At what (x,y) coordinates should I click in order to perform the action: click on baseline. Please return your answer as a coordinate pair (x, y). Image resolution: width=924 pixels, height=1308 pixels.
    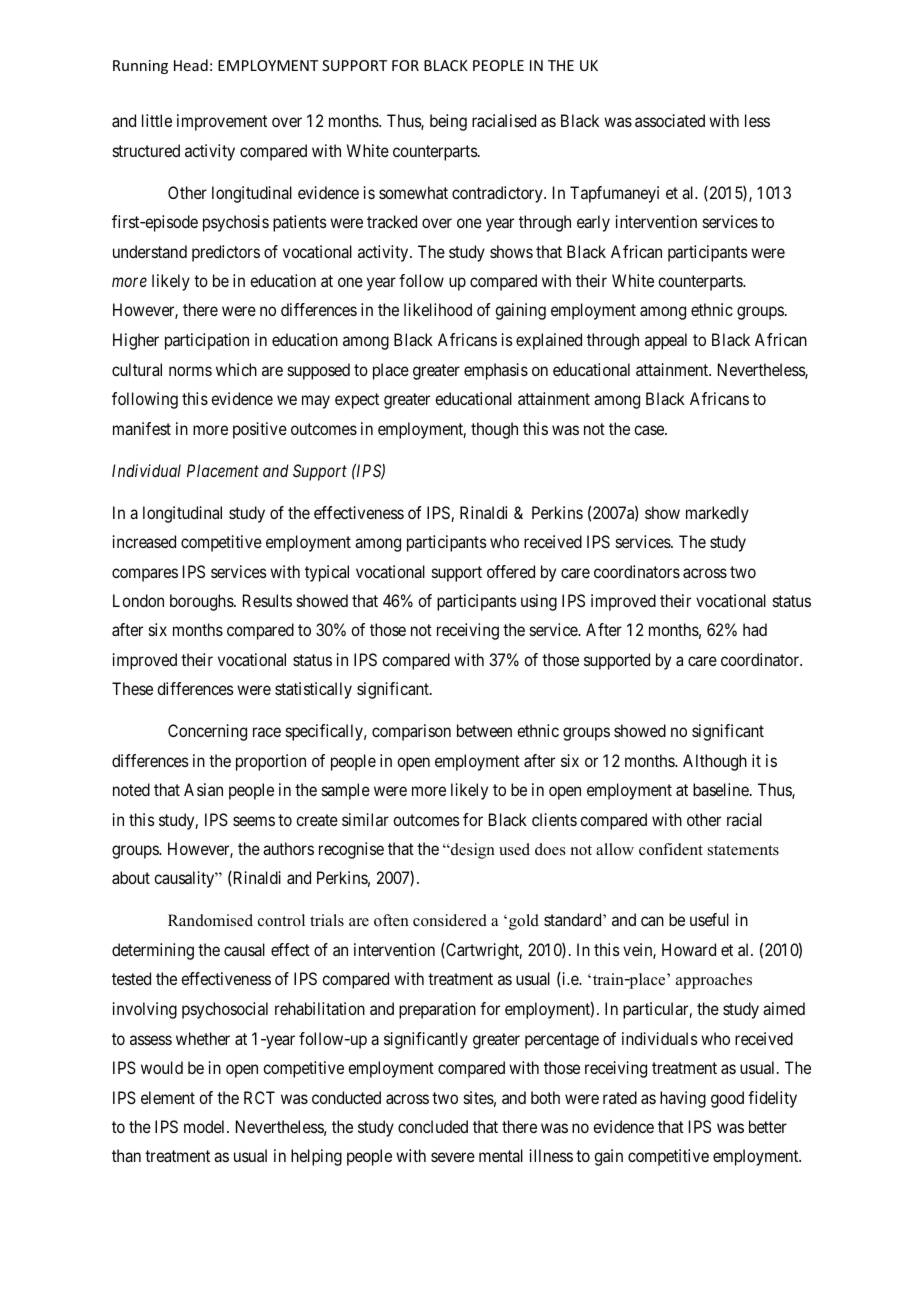
    Looking at the image, I should click on (721, 789).
